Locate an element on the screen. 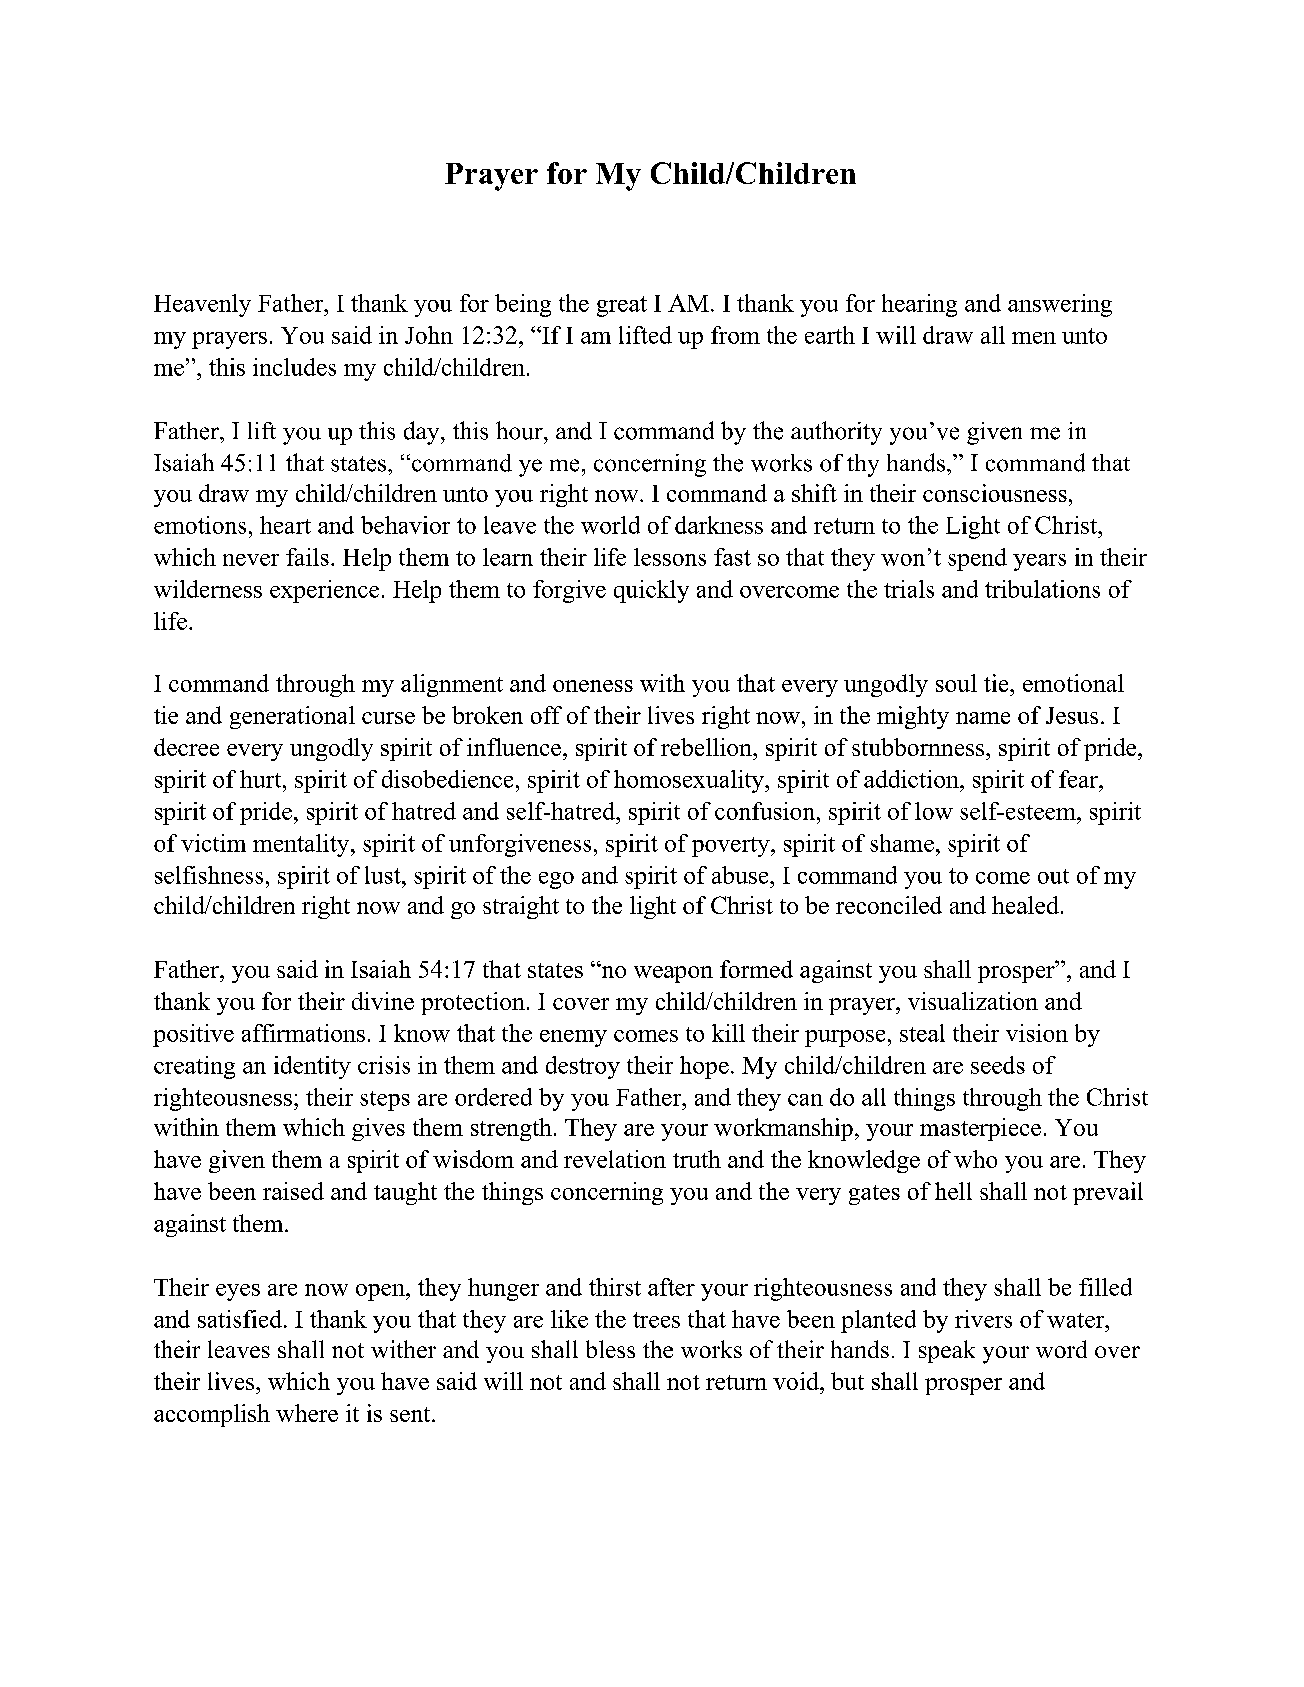  homosexuality is located at coordinates (690, 781).
